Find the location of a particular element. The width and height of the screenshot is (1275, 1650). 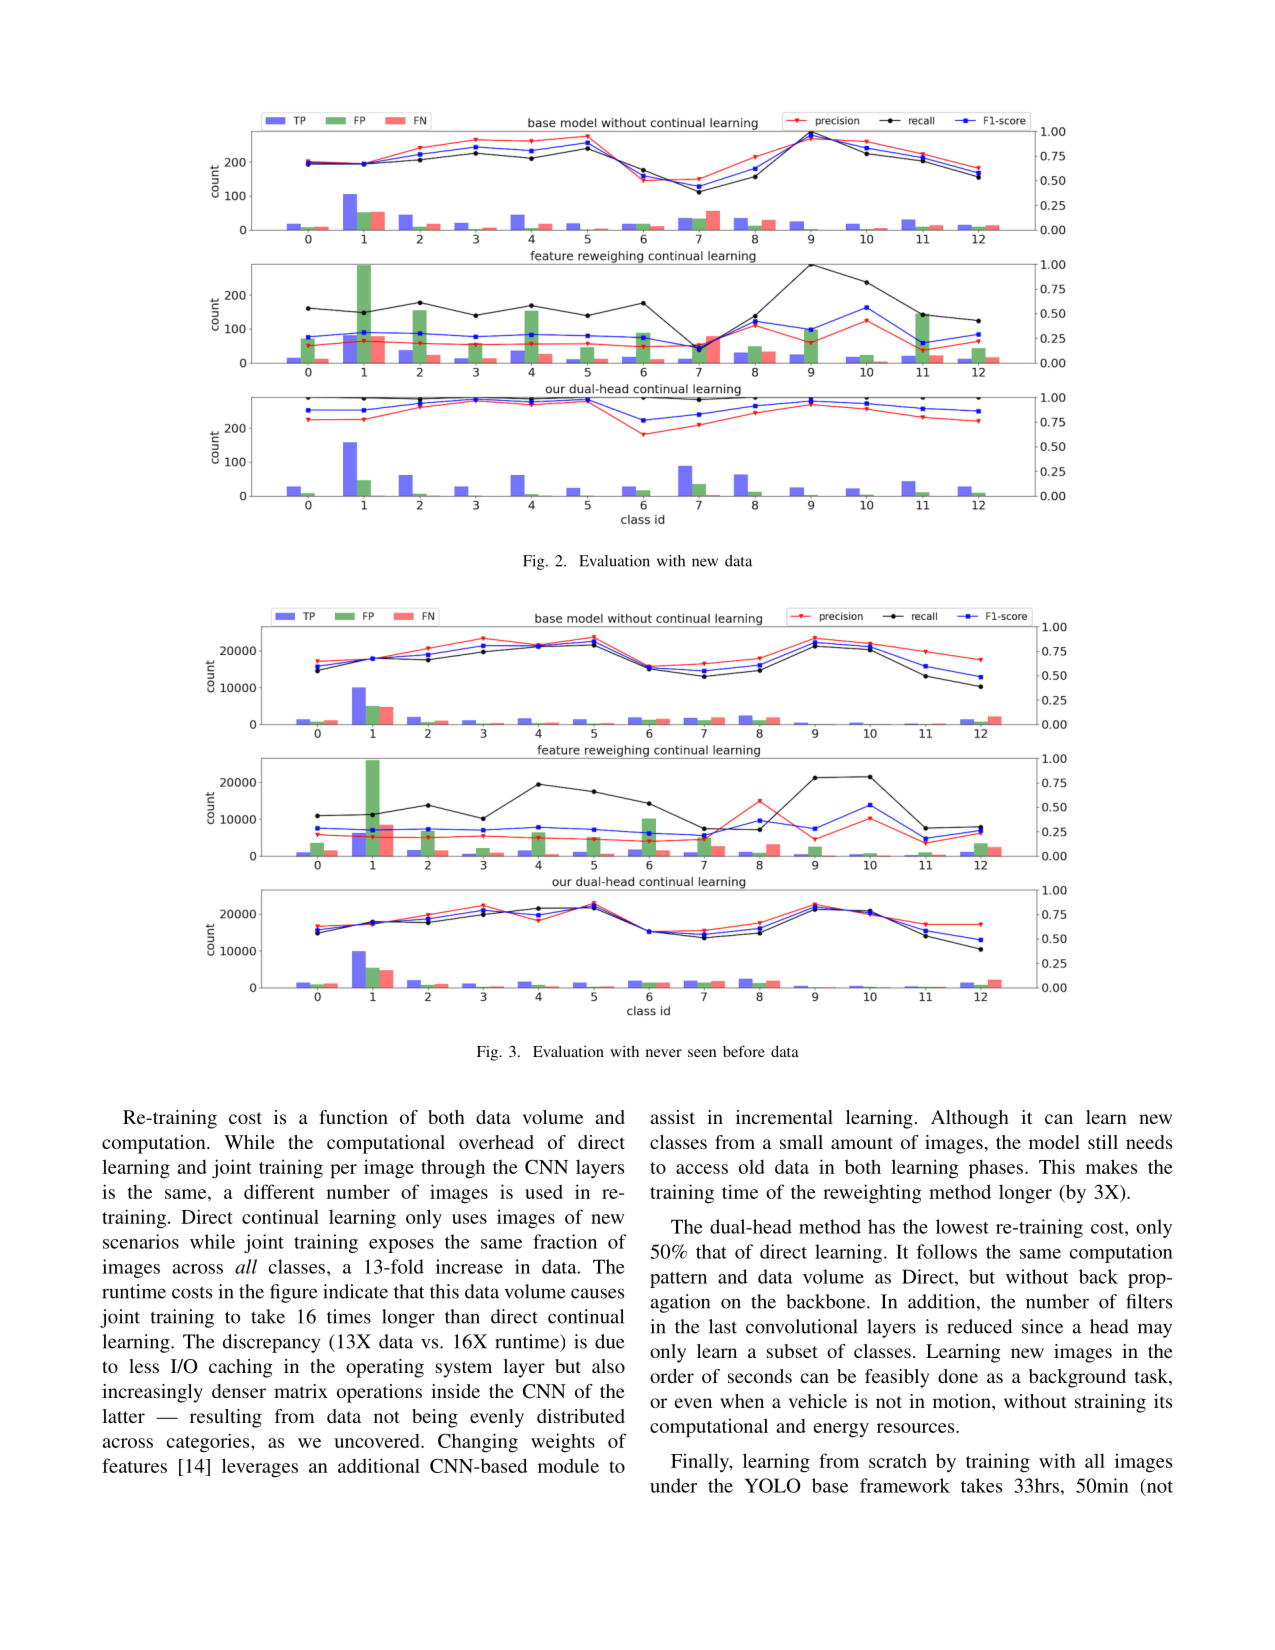

figure is located at coordinates (294, 1293).
